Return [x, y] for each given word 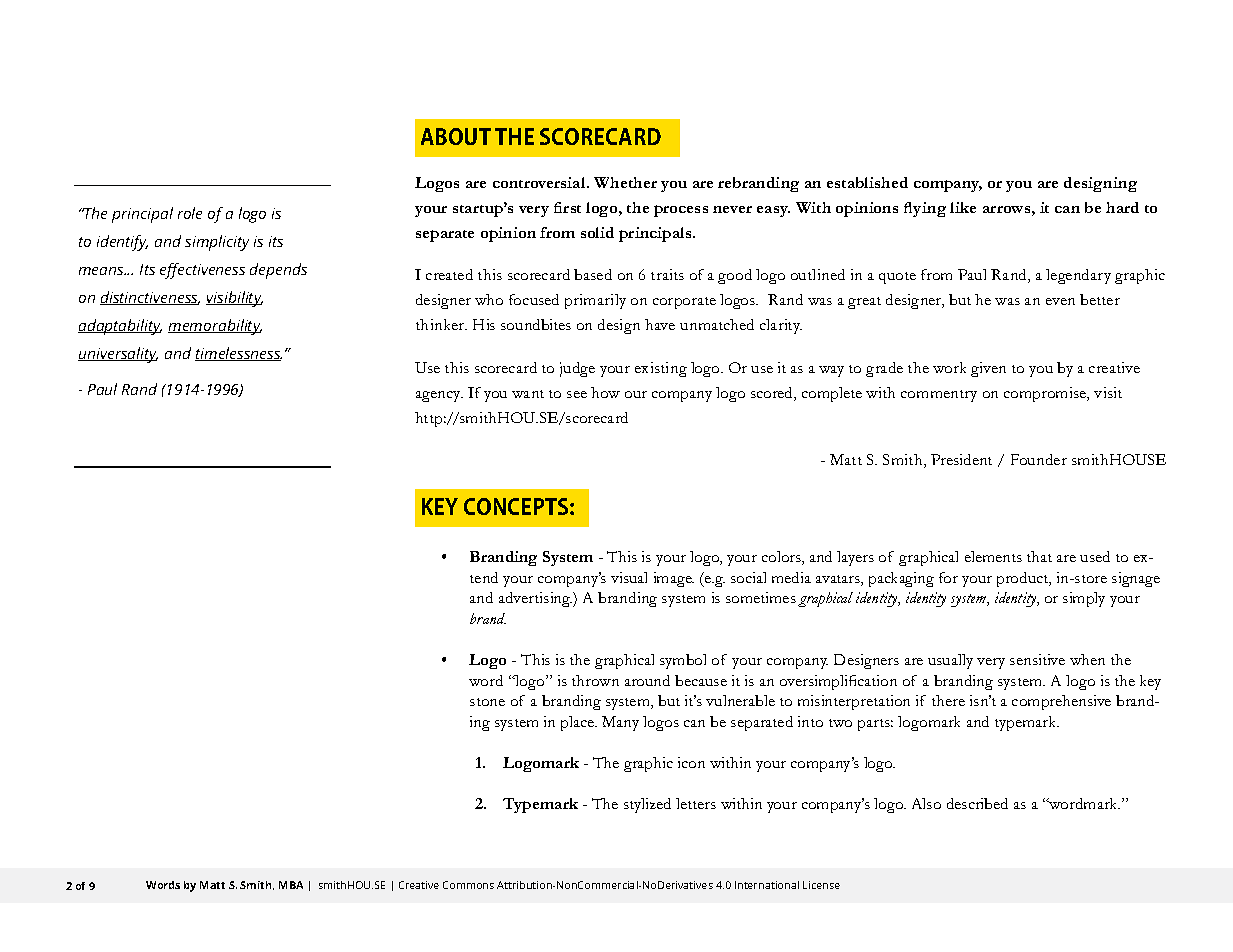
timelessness [238, 354]
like [963, 207]
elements [993, 556]
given [988, 369]
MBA [291, 885]
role [190, 213]
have [660, 324]
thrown [595, 680]
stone [487, 702]
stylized [647, 805]
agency [439, 396]
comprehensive [1061, 702]
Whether [625, 182]
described [977, 803]
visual [629, 577]
